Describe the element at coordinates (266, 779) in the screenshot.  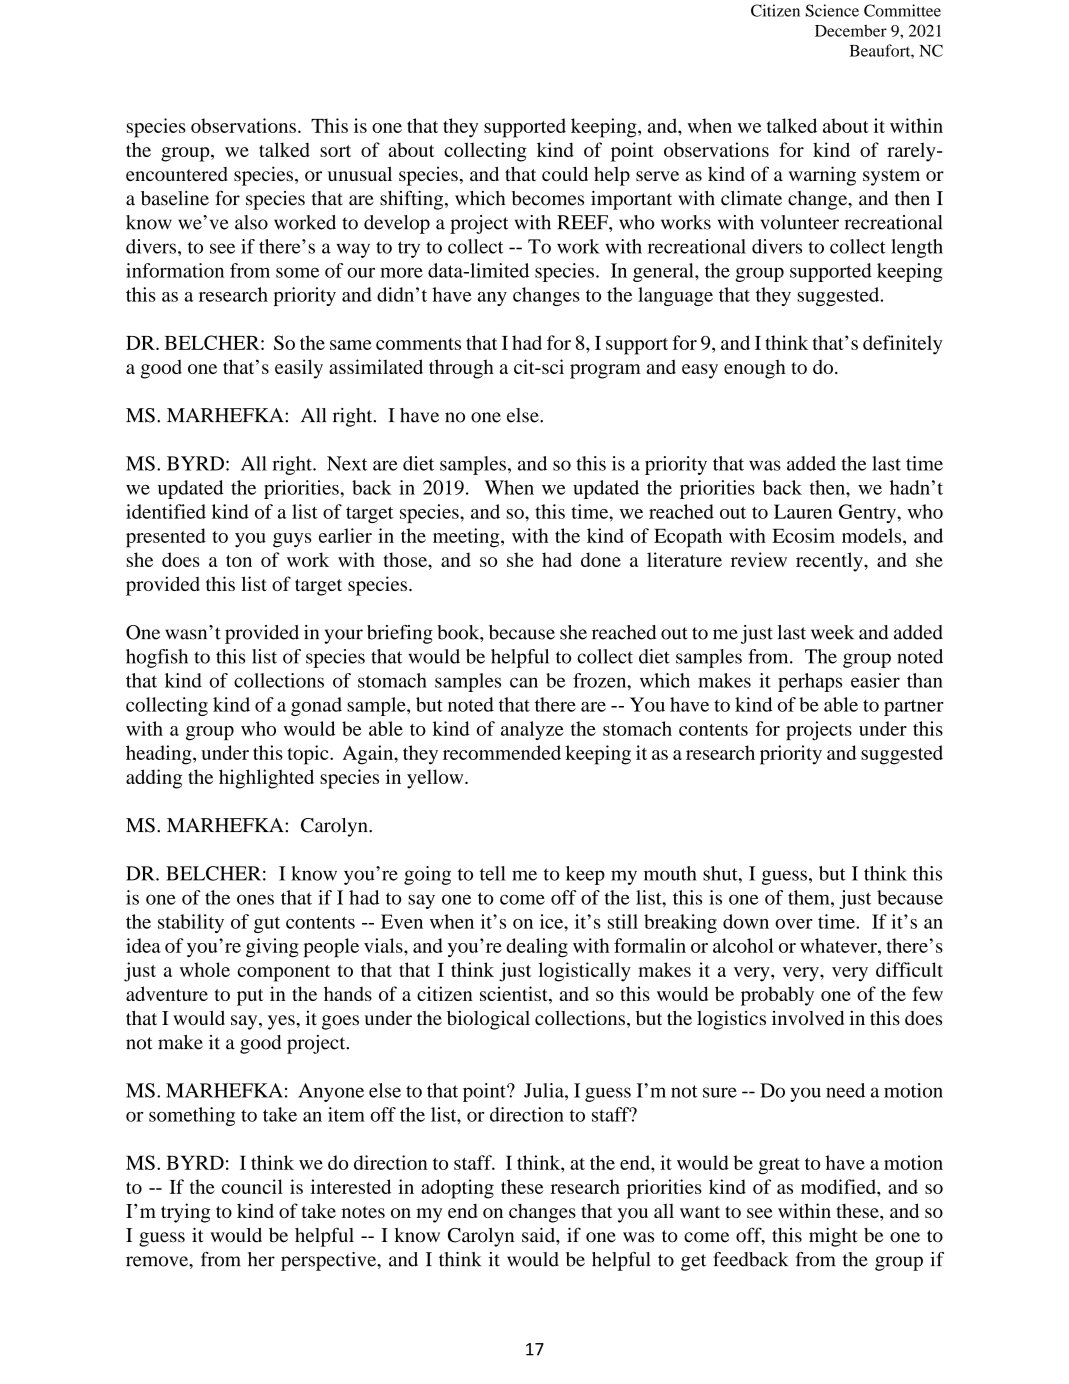
I see `highlighted` at that location.
